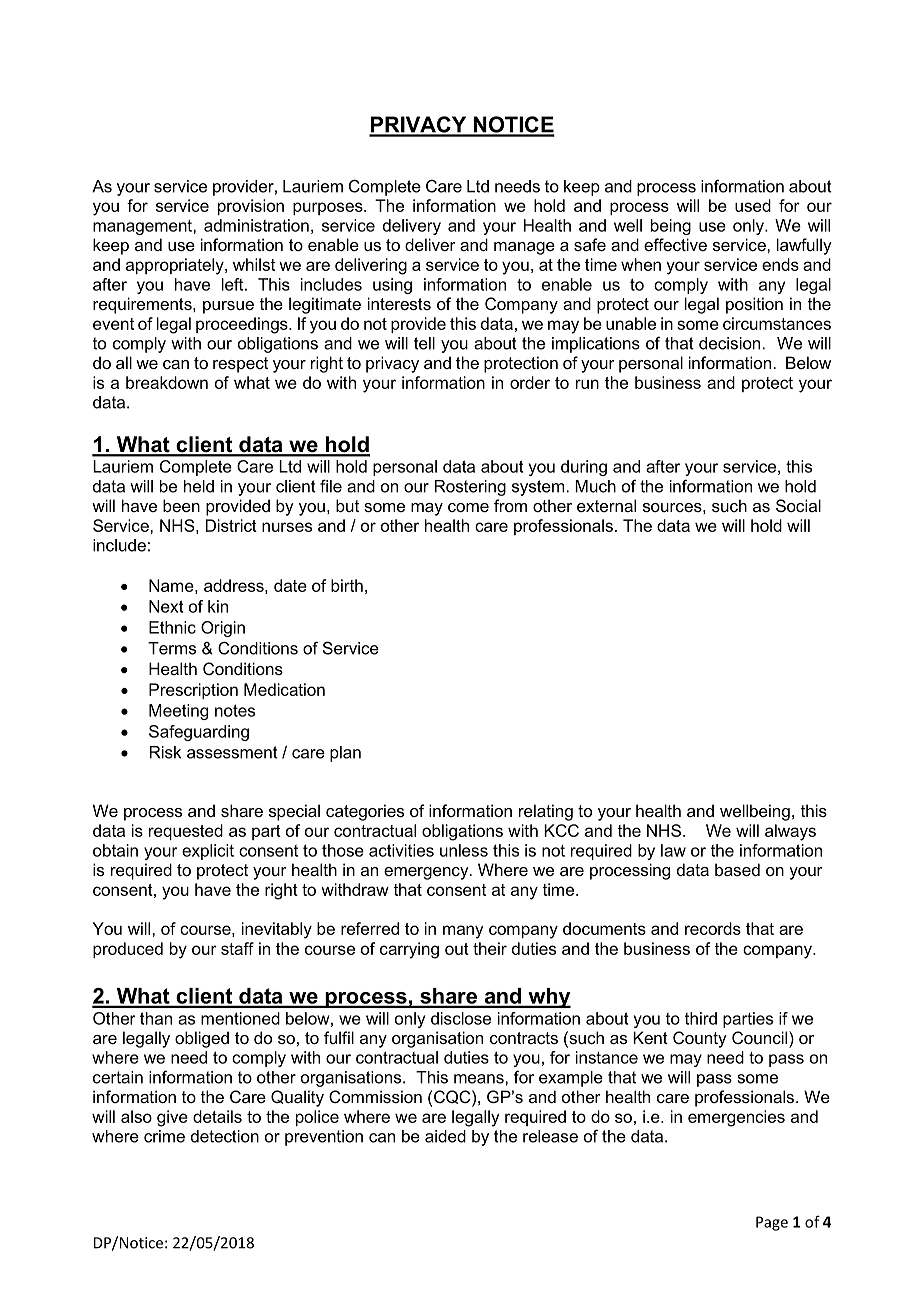 The image size is (924, 1308). Describe the element at coordinates (675, 244) in the page. I see `effective` at that location.
